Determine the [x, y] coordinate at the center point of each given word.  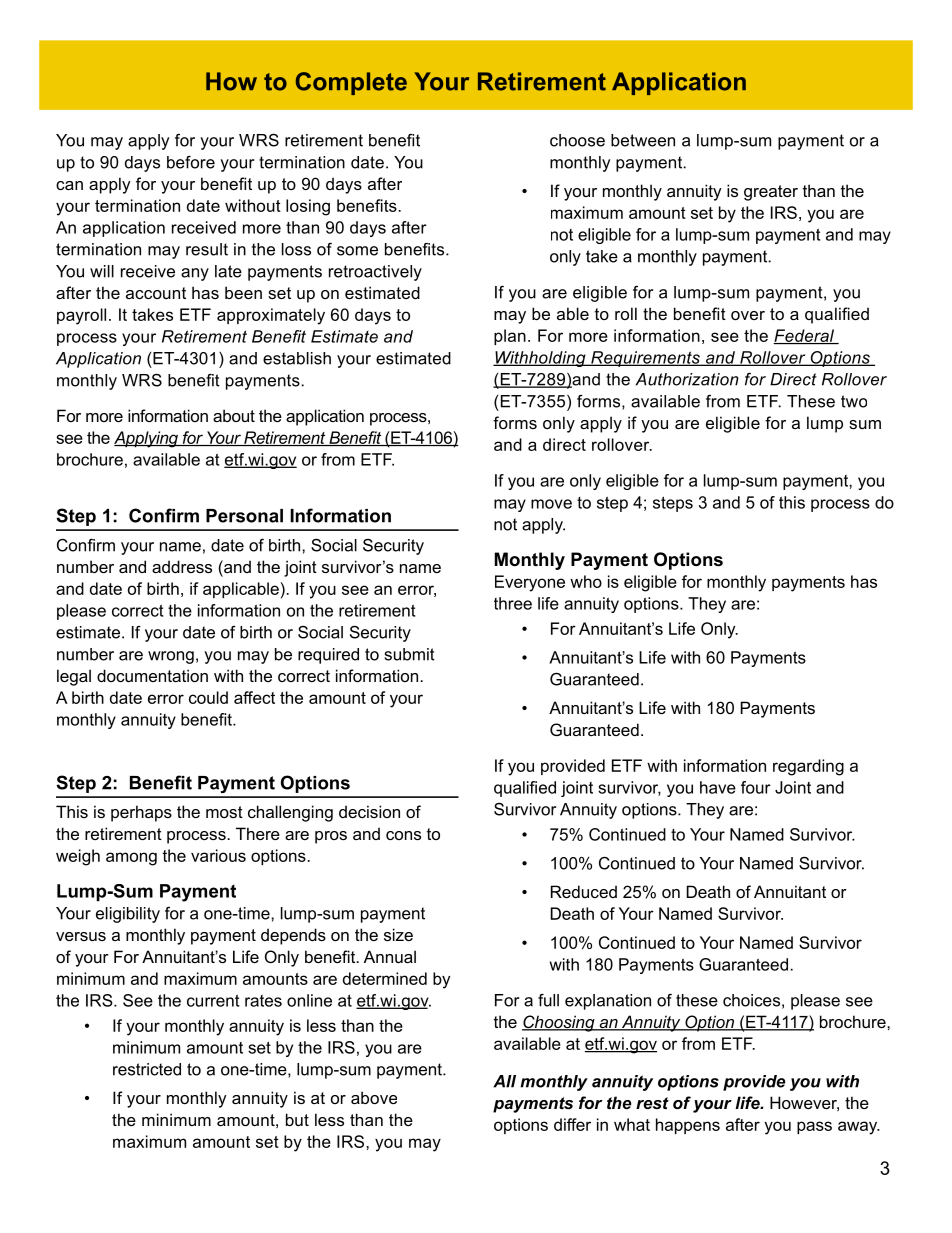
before [191, 162]
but [297, 1119]
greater [771, 193]
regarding [808, 767]
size [398, 934]
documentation [152, 675]
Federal [805, 336]
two [854, 401]
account [156, 293]
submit [410, 654]
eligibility [128, 915]
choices [751, 1000]
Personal [244, 516]
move [551, 504]
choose [577, 140]
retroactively [375, 273]
